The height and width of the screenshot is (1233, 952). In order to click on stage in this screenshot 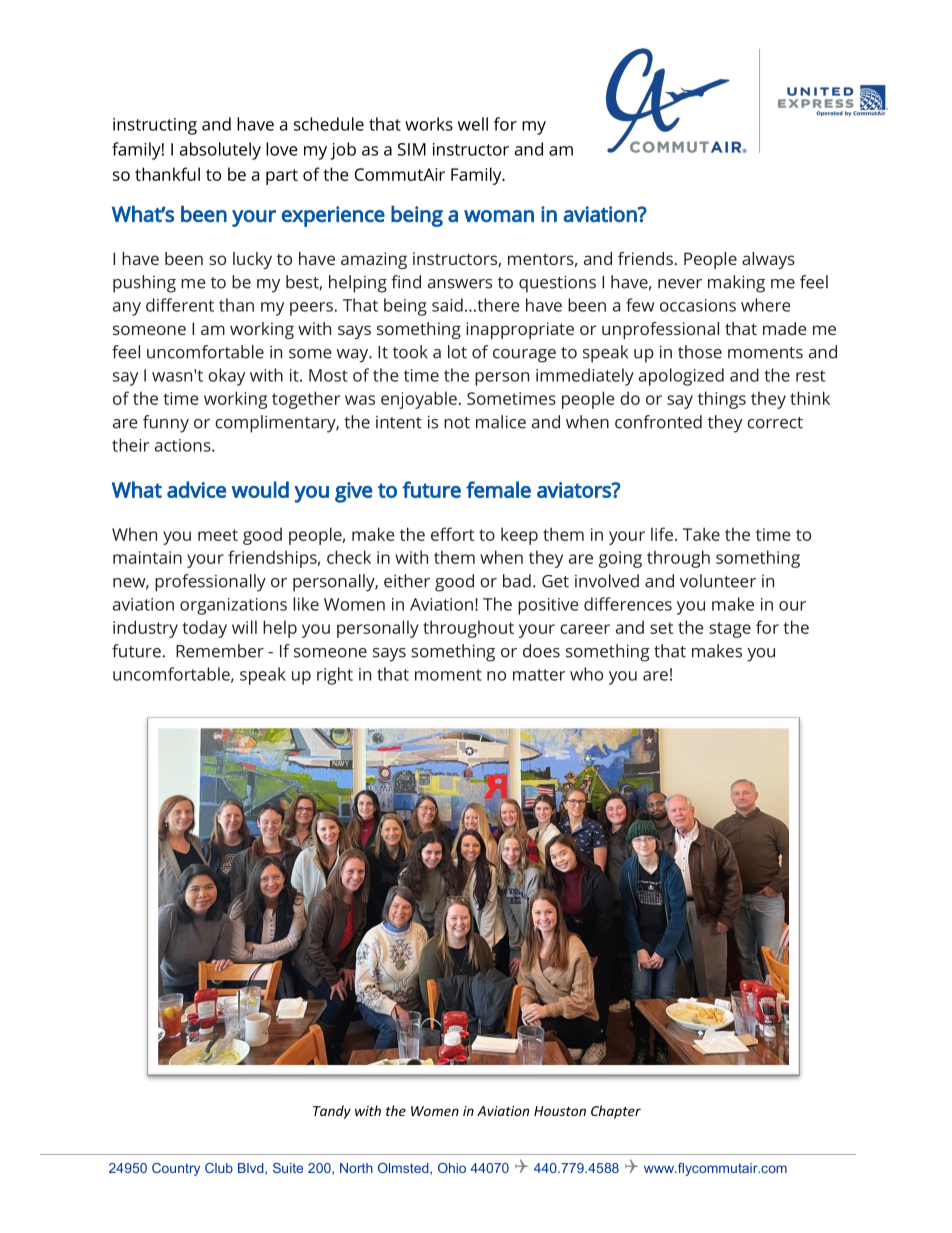, I will do `click(730, 630)`.
